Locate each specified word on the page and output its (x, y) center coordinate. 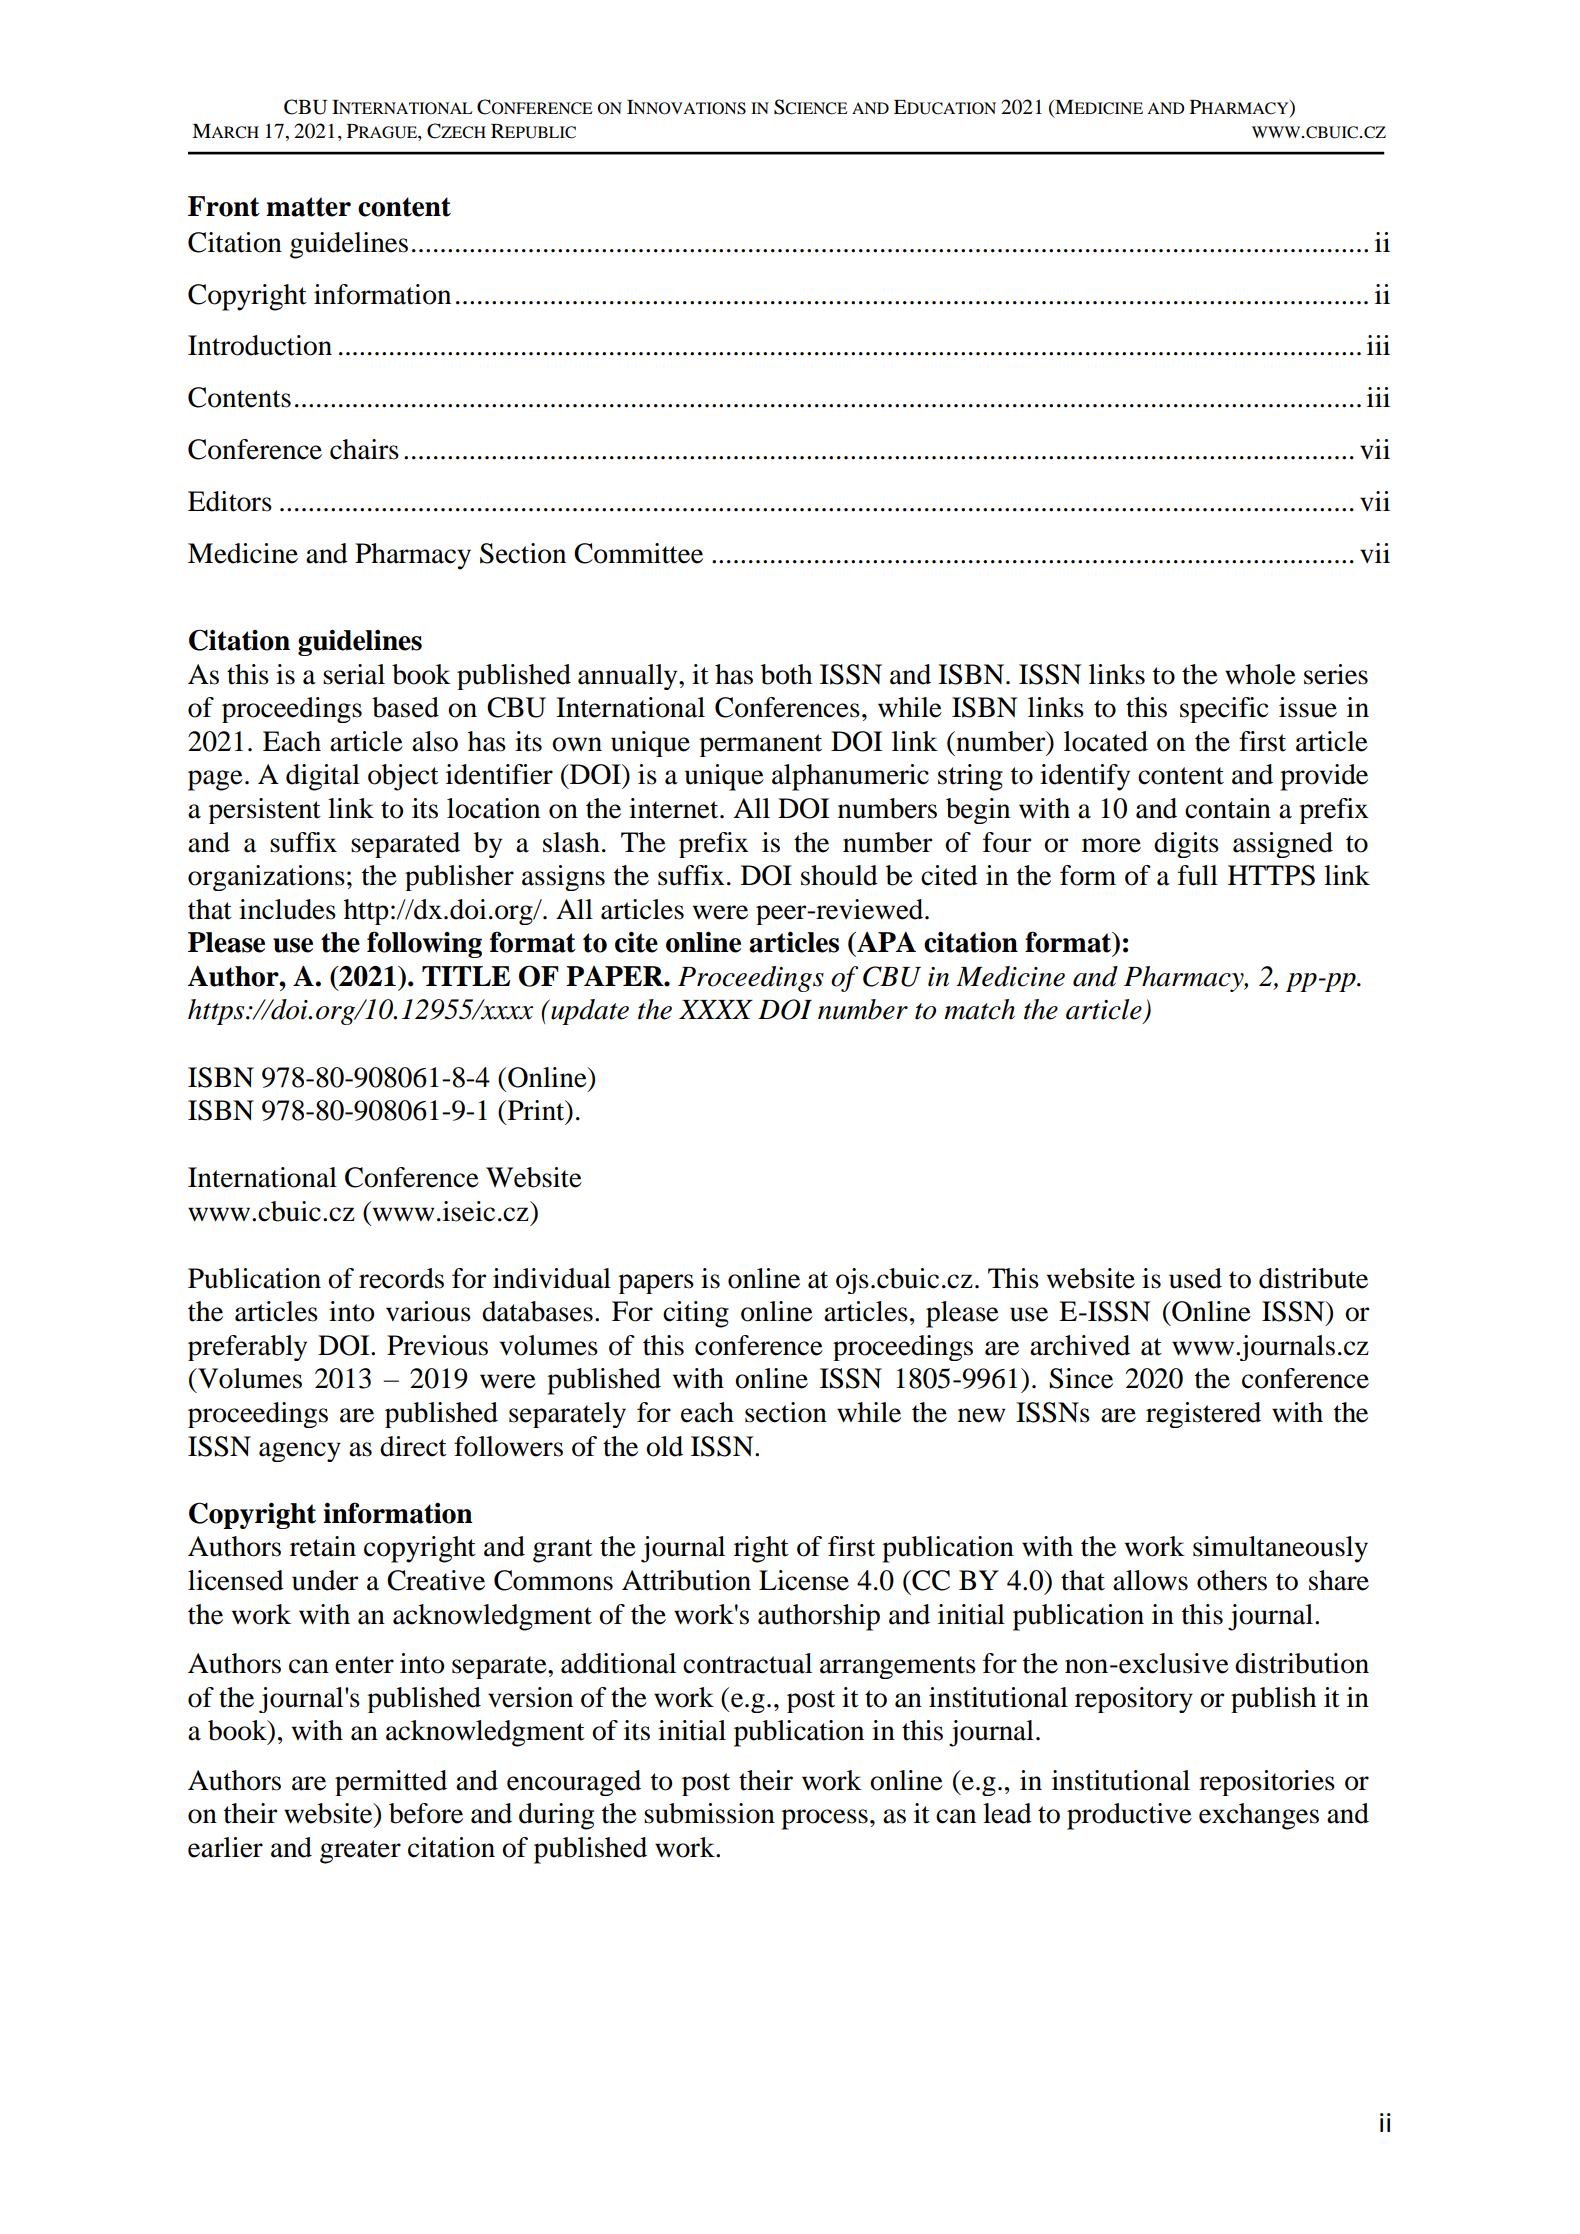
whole (1260, 674)
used (1195, 1278)
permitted (391, 1783)
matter (308, 207)
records (401, 1278)
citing (696, 1314)
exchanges (1259, 1816)
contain (1228, 808)
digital (323, 777)
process (824, 1819)
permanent (760, 745)
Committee (638, 553)
